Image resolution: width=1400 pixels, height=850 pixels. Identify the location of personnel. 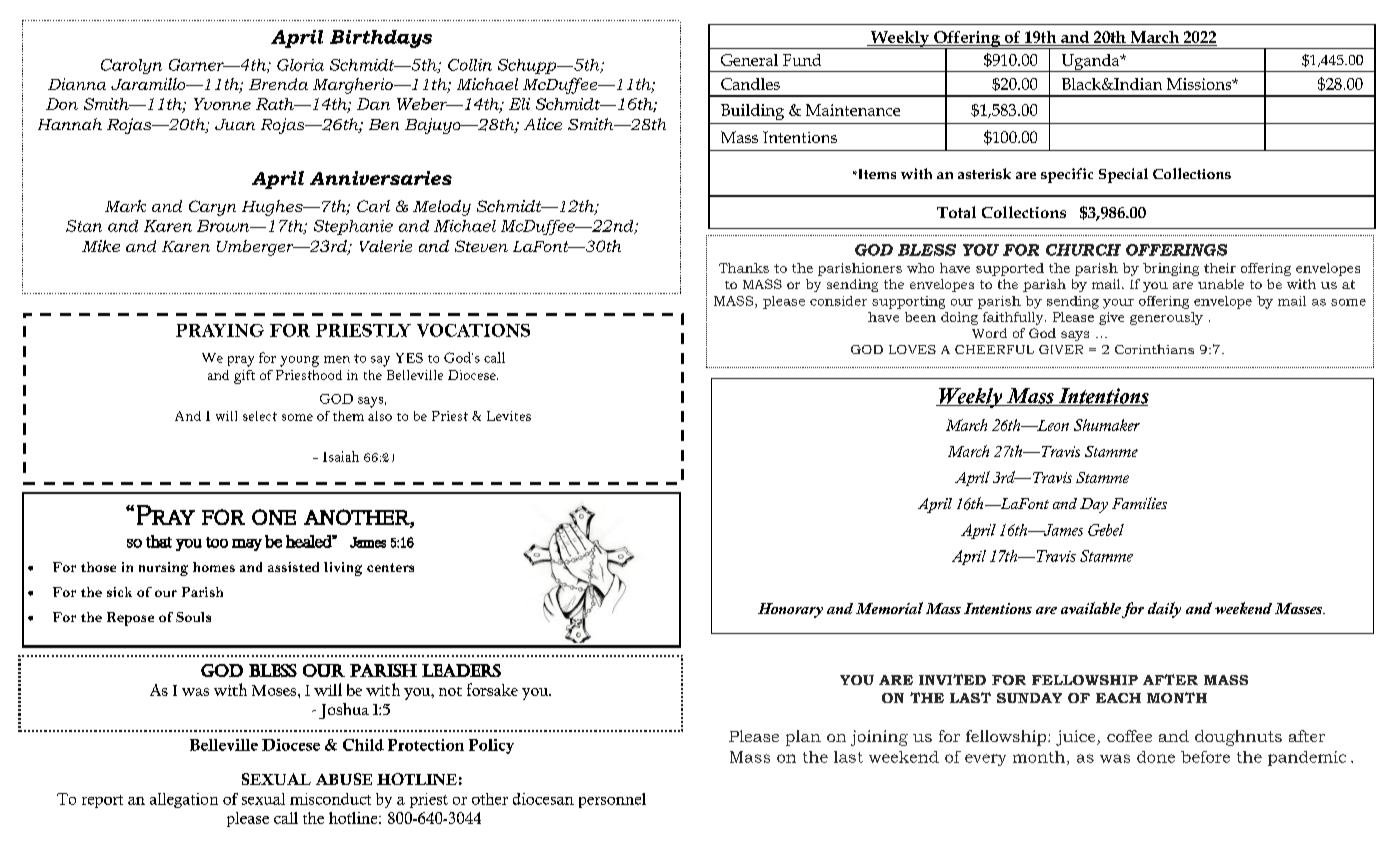
(612, 800).
